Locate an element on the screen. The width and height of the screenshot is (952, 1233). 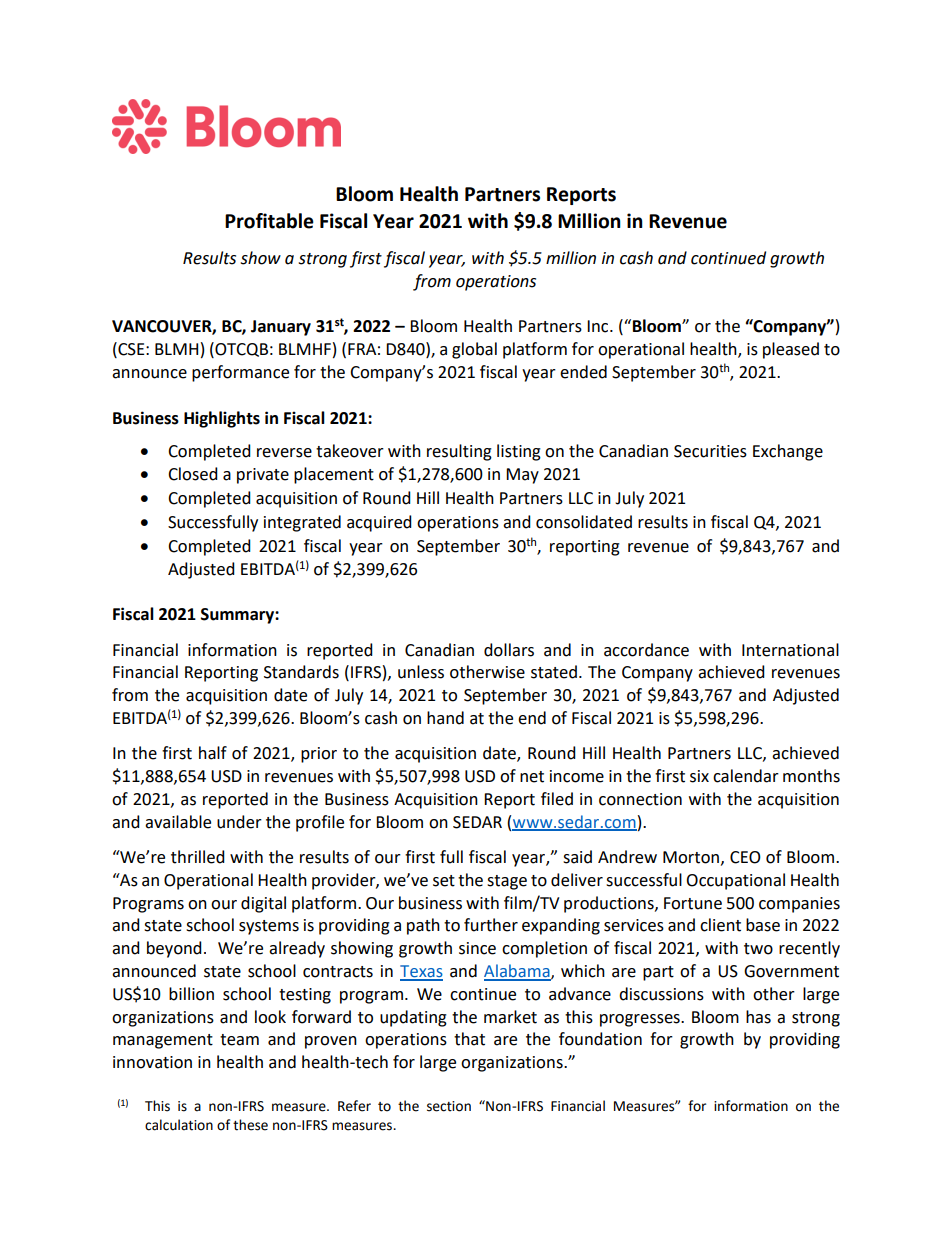
Securities is located at coordinates (710, 451).
